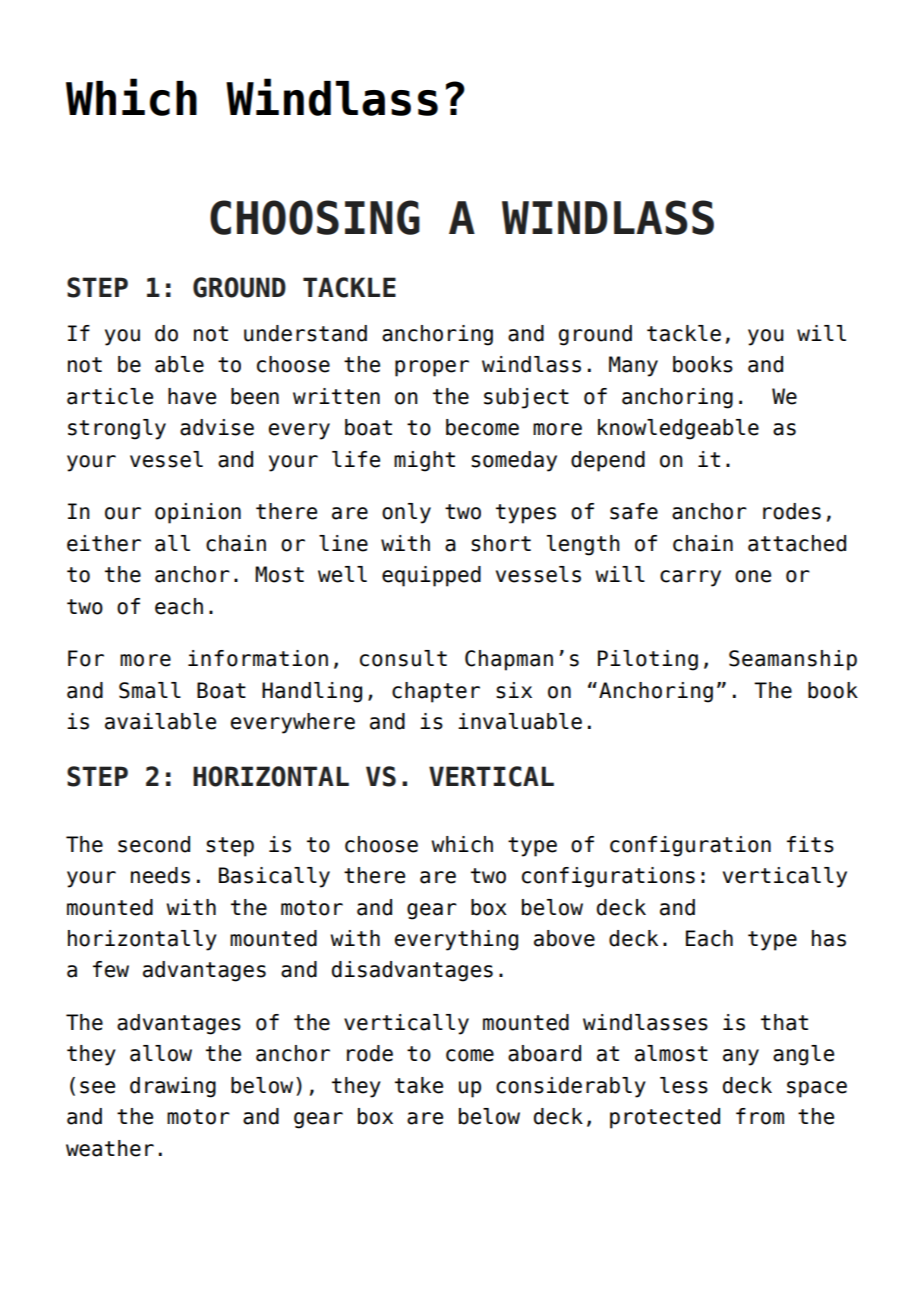 Image resolution: width=924 pixels, height=1308 pixels. Describe the element at coordinates (797, 543) in the document. I see `attached` at that location.
